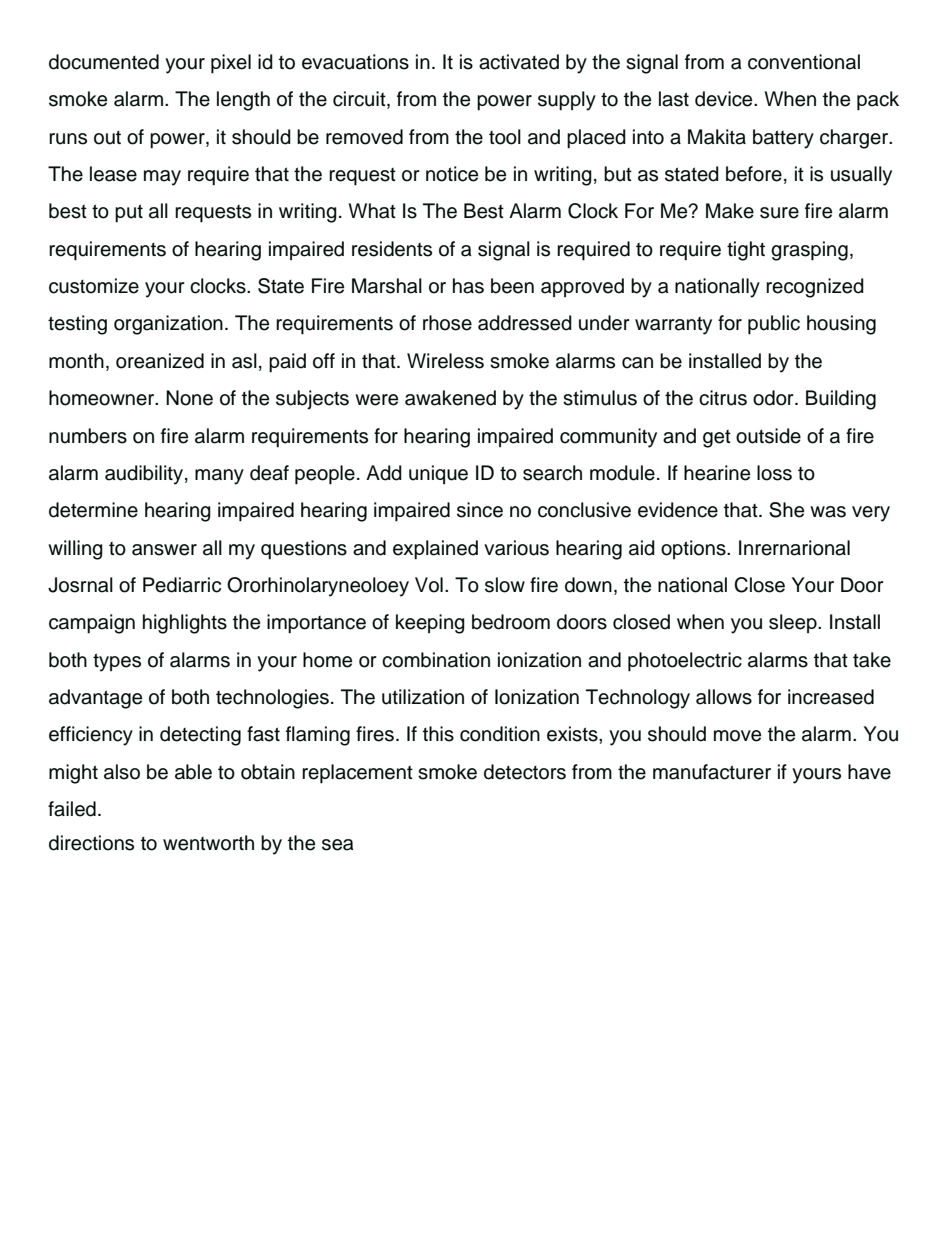  What do you see at coordinates (519, 62) in the image?
I see `activated` at bounding box center [519, 62].
